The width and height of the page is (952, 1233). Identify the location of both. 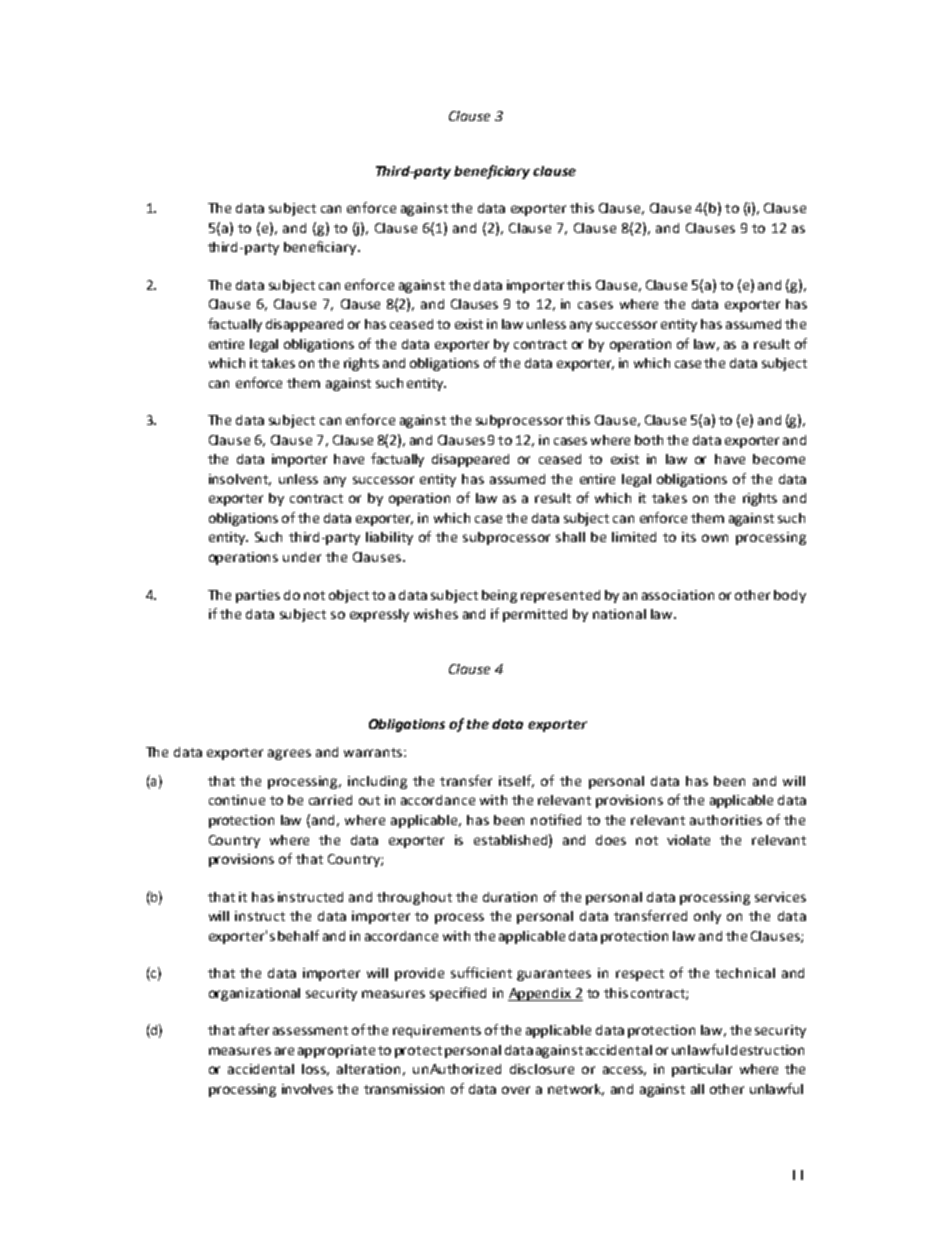
(649, 440).
